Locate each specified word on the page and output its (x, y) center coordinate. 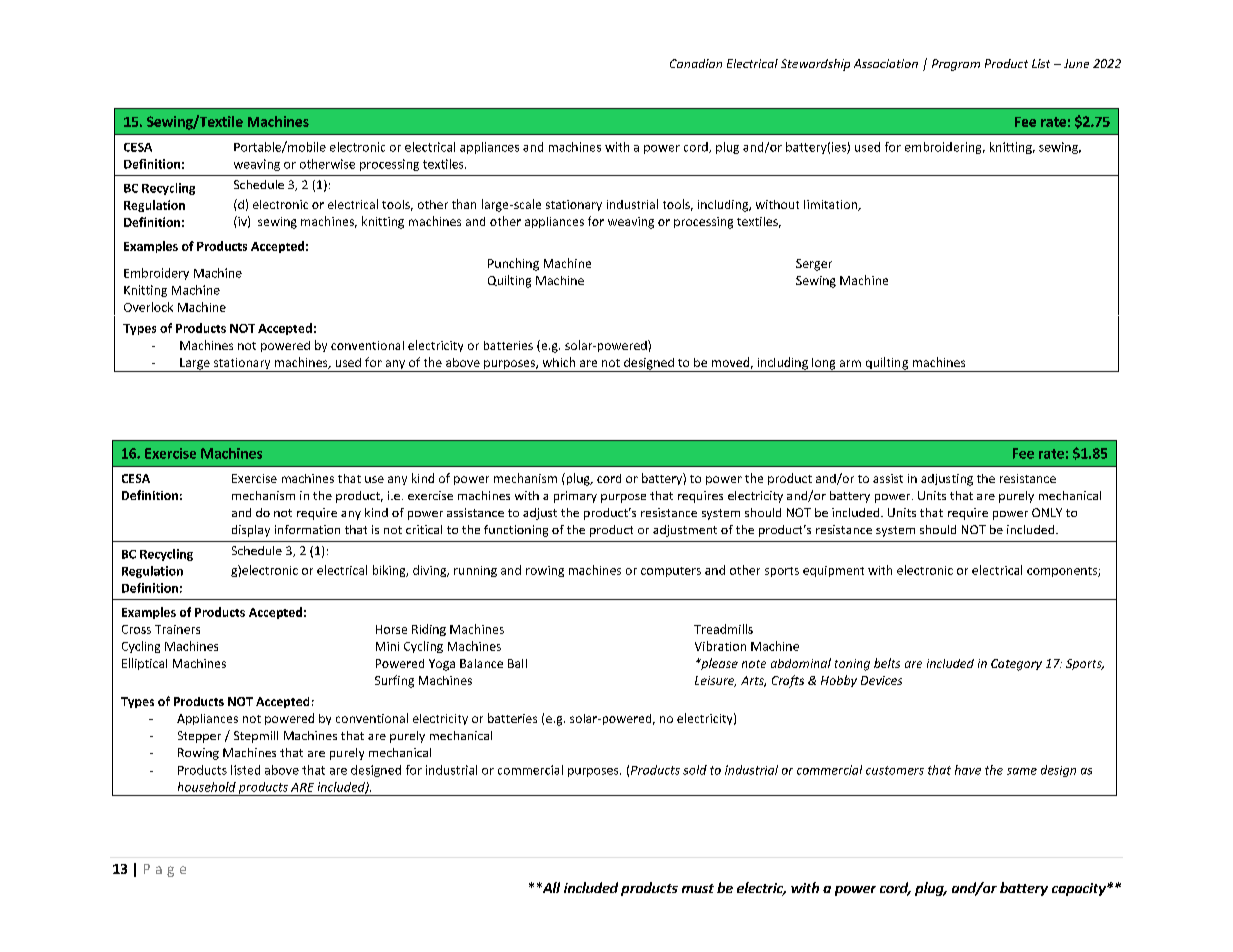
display (251, 531)
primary (575, 497)
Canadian (696, 63)
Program (956, 65)
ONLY (1047, 512)
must (698, 888)
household (207, 787)
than (464, 204)
